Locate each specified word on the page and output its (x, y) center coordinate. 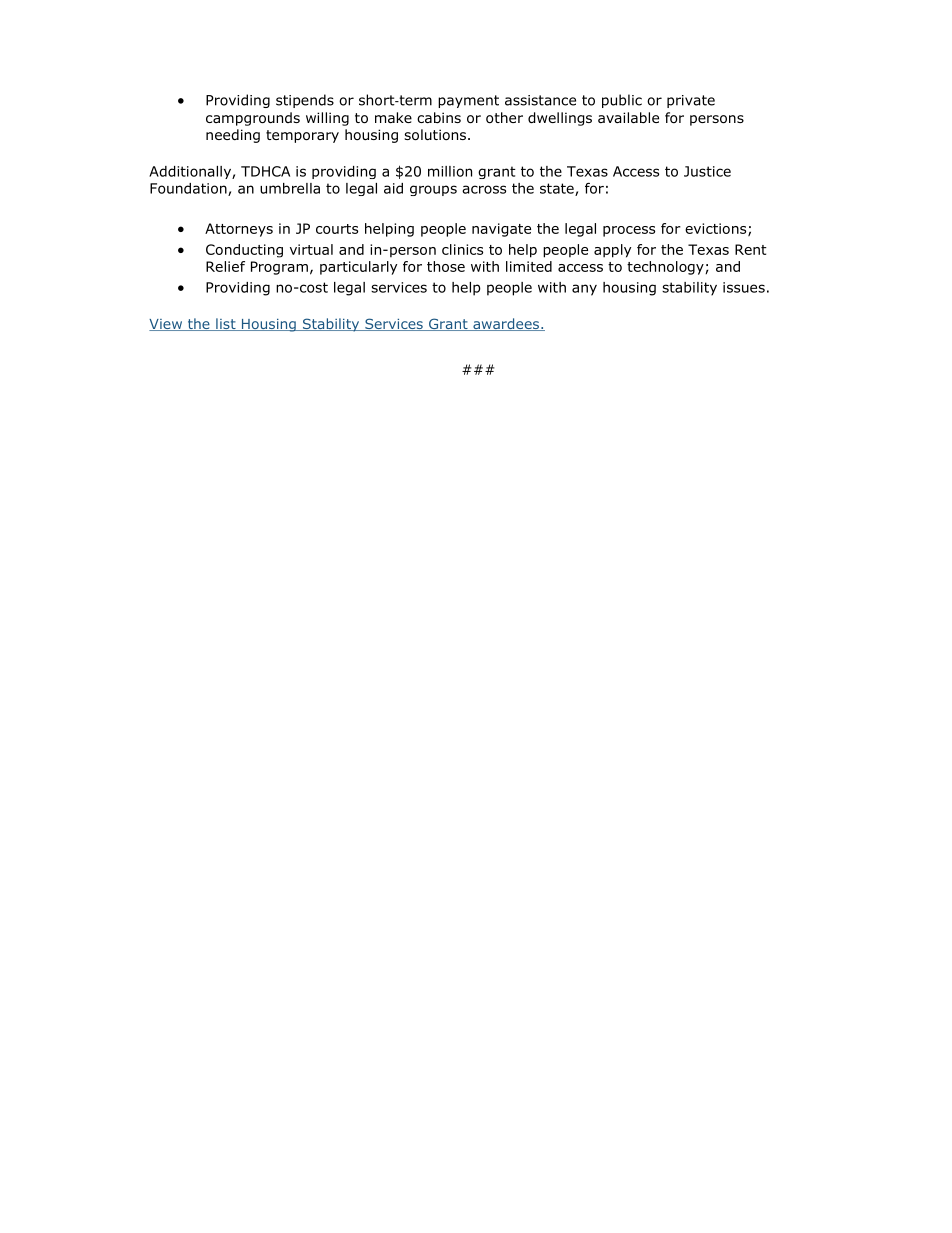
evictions (717, 229)
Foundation (189, 189)
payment (468, 101)
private (691, 101)
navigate (501, 230)
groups (433, 190)
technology (666, 268)
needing (233, 136)
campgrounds (253, 119)
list (226, 324)
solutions (435, 135)
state (558, 189)
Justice (707, 171)
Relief (225, 266)
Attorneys (239, 230)
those (446, 266)
